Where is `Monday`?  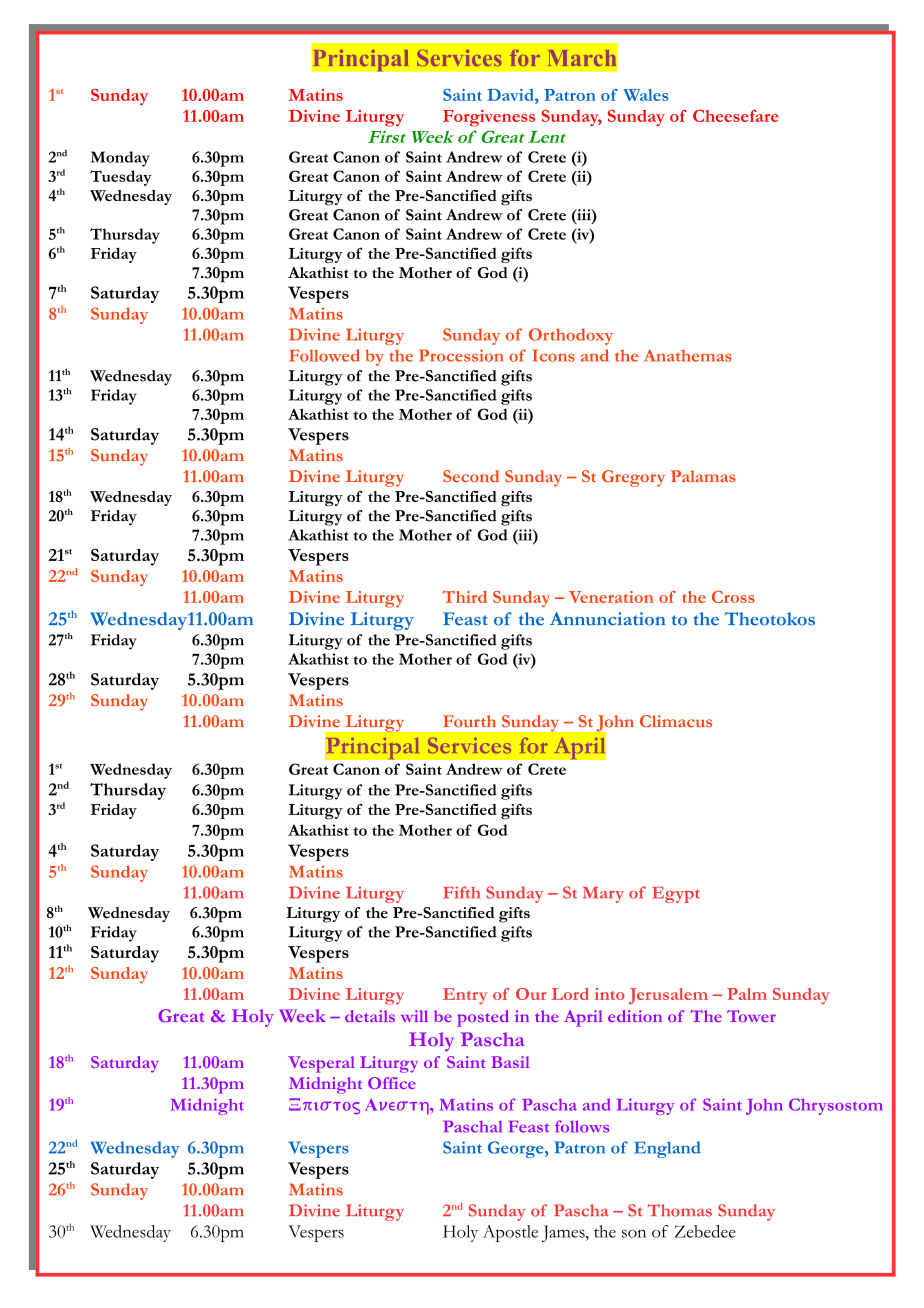 Monday is located at coordinates (120, 159).
